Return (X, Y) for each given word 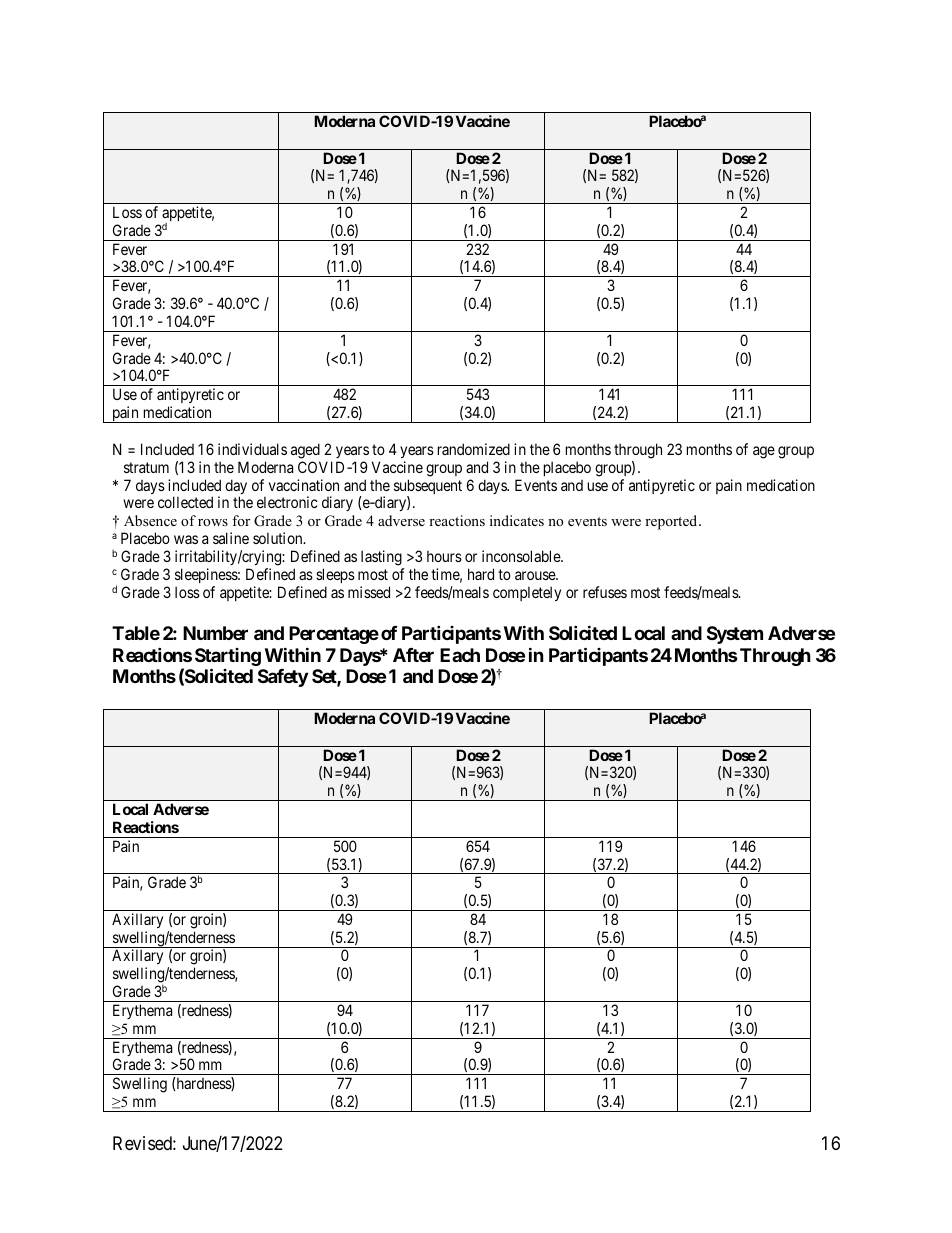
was (186, 539)
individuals (252, 449)
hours (444, 556)
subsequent (428, 488)
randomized (474, 449)
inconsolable (522, 556)
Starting (228, 657)
